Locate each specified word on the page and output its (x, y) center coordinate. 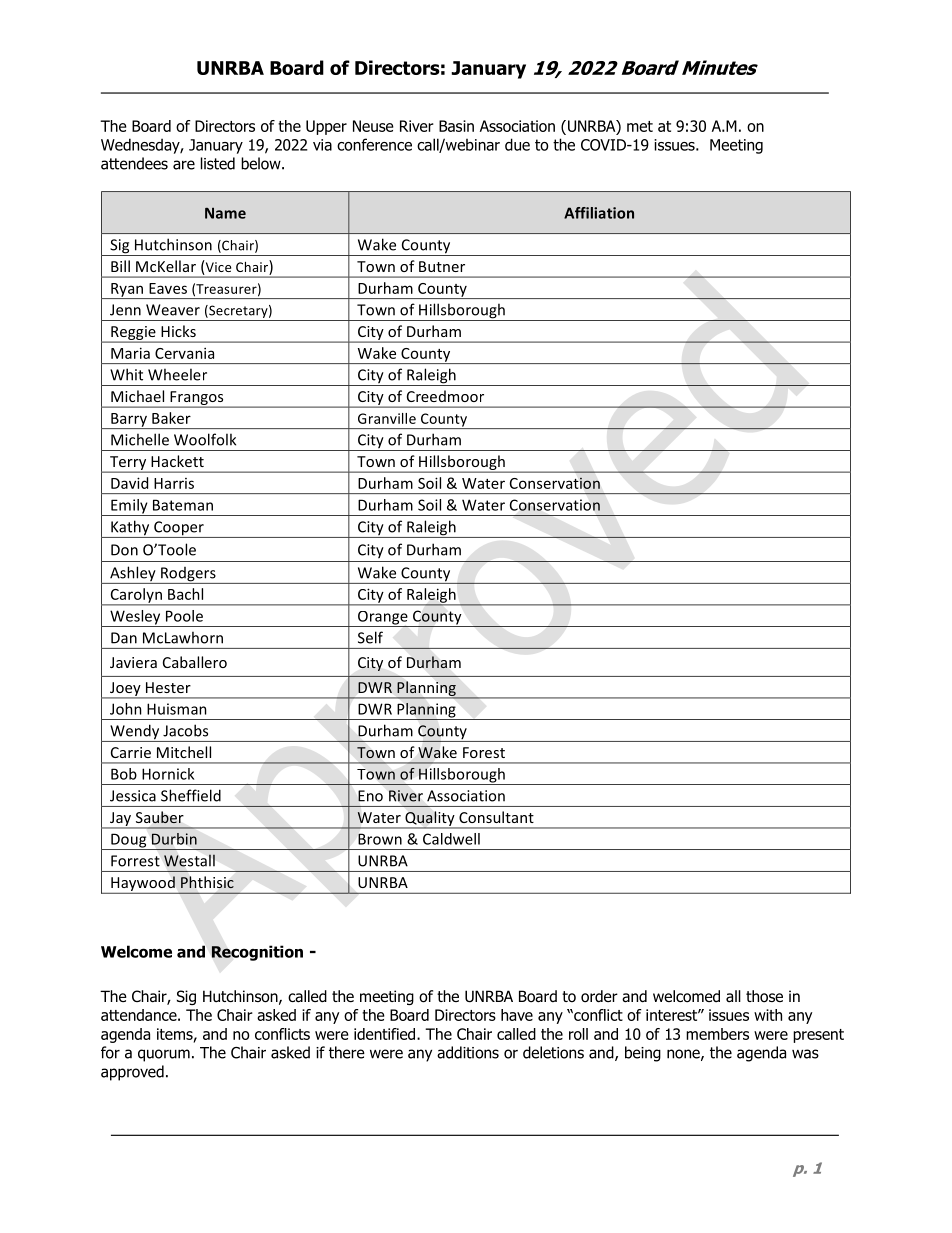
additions (468, 1052)
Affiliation (599, 213)
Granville (387, 418)
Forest (484, 752)
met (640, 126)
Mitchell (184, 752)
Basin (456, 126)
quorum (164, 1055)
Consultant (496, 817)
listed (218, 163)
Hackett (177, 461)
